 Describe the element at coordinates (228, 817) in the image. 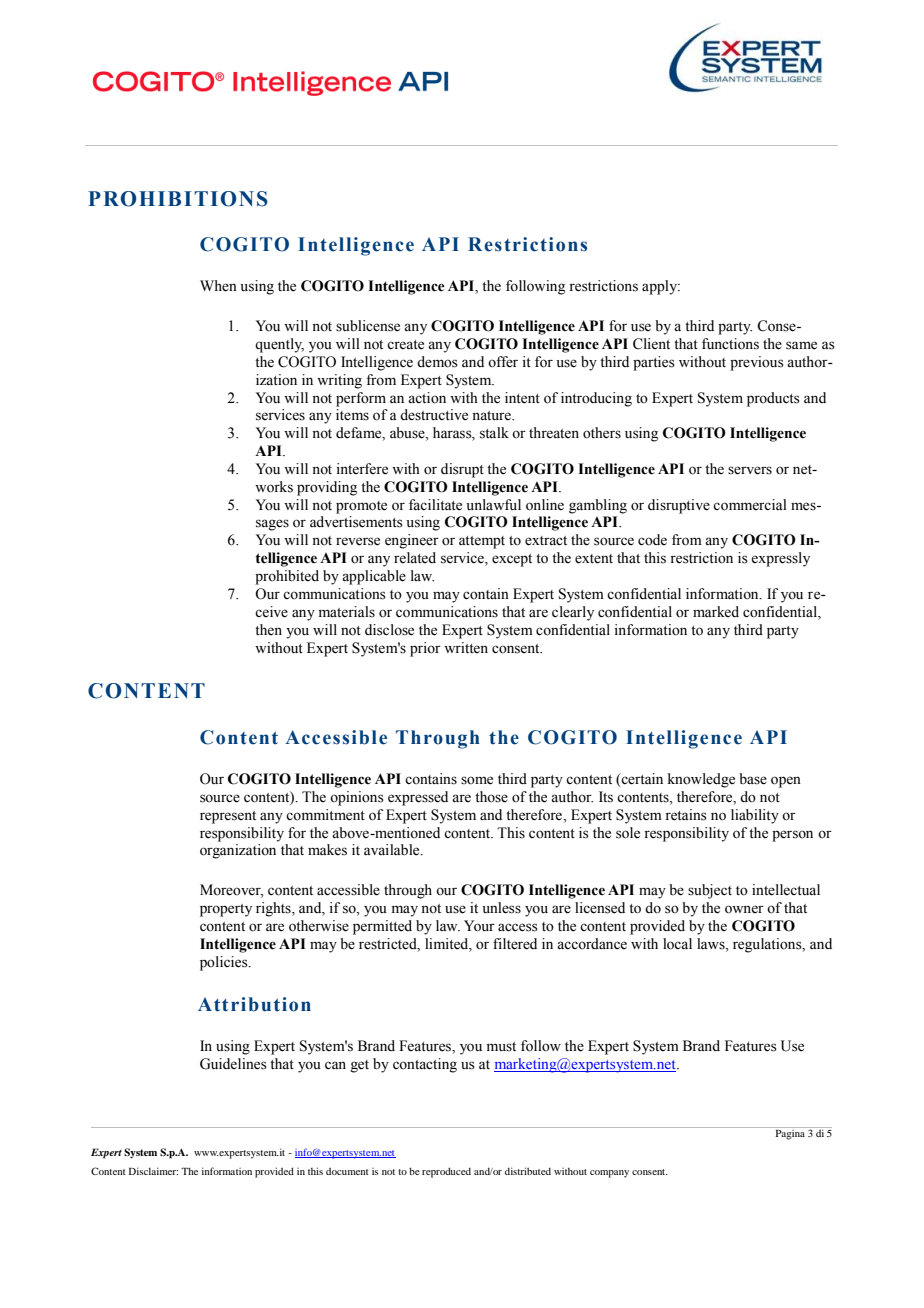

I see `represent` at that location.
